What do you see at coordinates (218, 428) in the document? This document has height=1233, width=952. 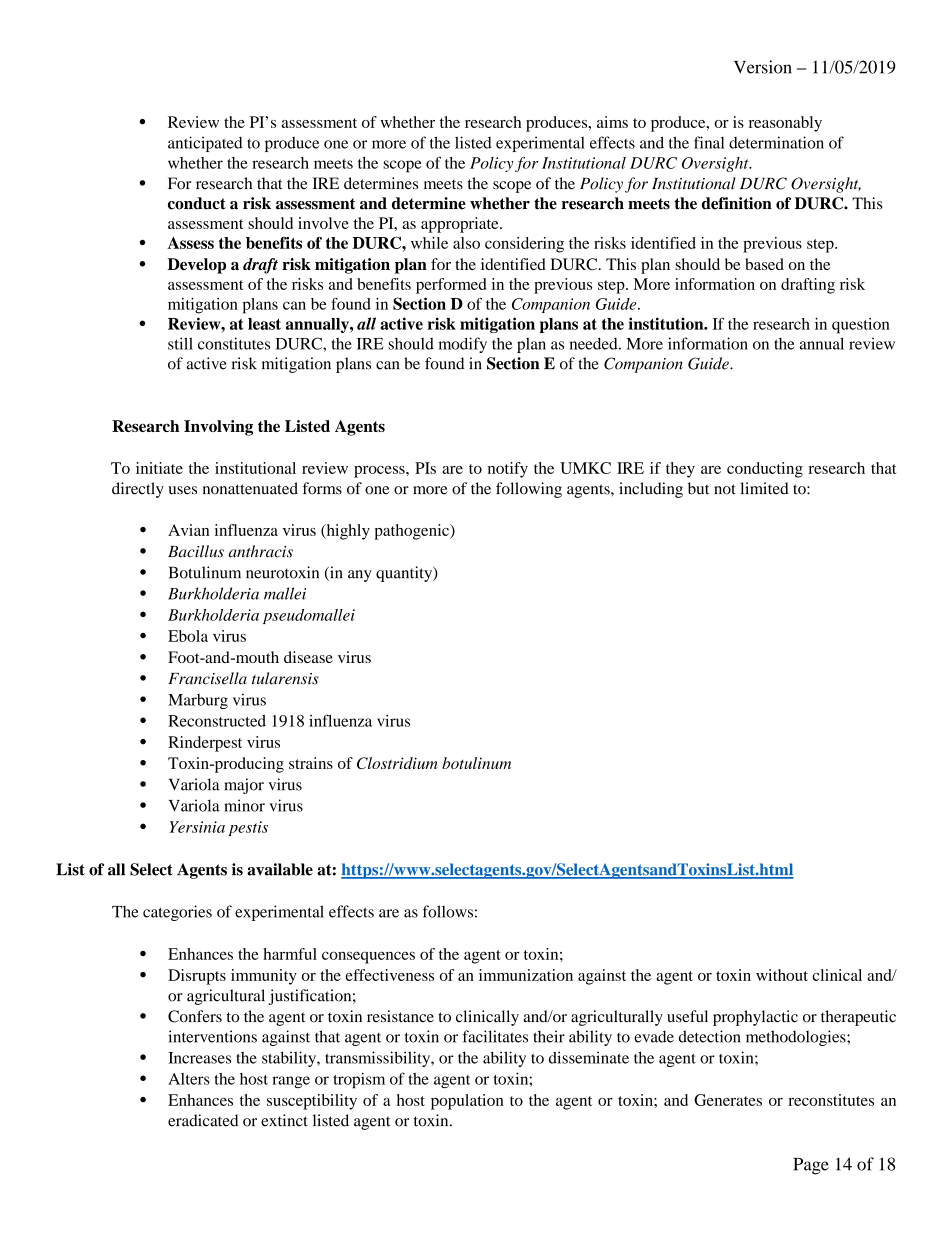 I see `Involving` at bounding box center [218, 428].
